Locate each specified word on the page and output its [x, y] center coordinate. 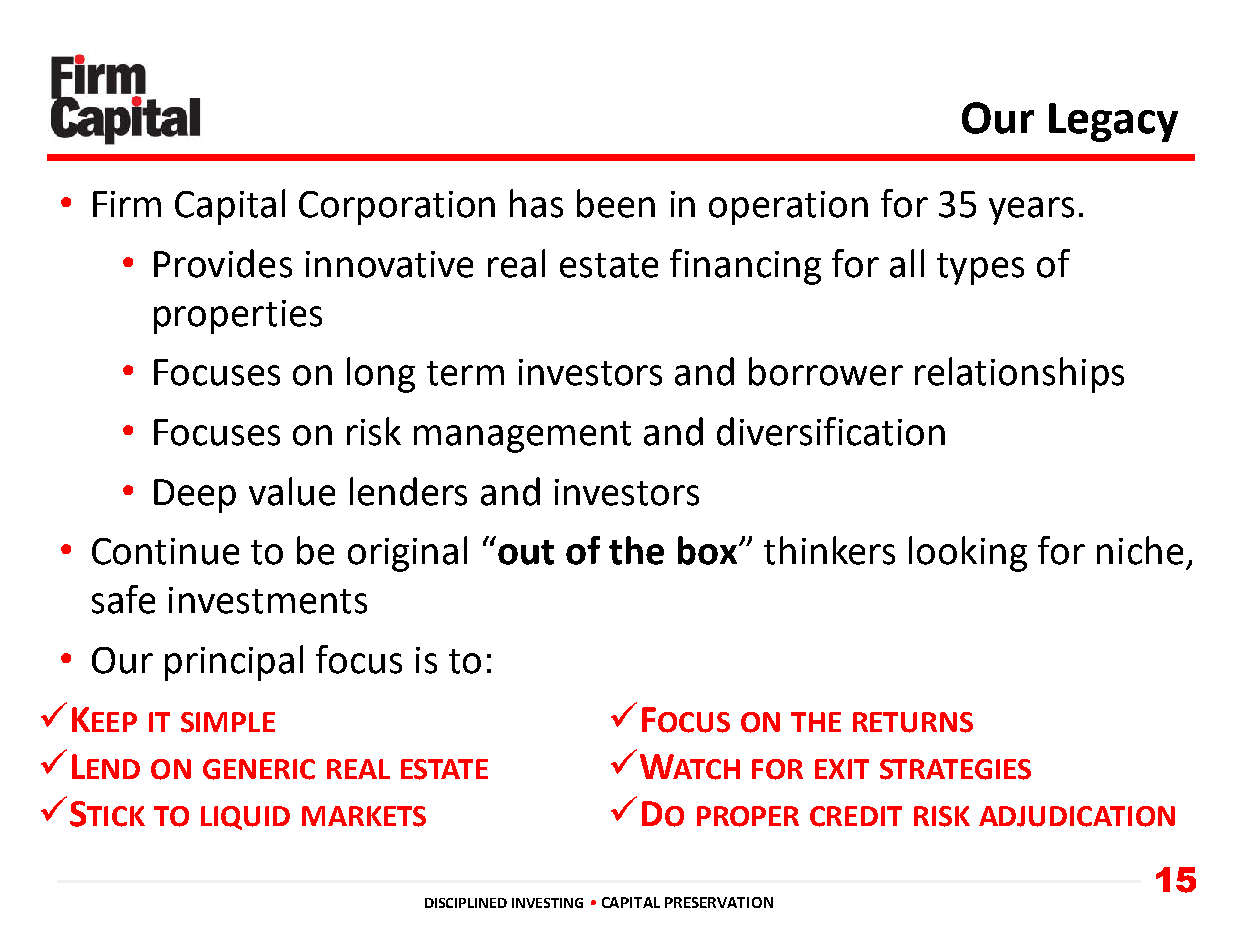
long [381, 375]
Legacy [1113, 122]
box [707, 550]
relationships [1019, 375]
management [522, 437]
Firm [127, 204]
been [616, 203]
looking [968, 554]
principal [234, 663]
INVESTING [547, 903]
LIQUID [245, 818]
